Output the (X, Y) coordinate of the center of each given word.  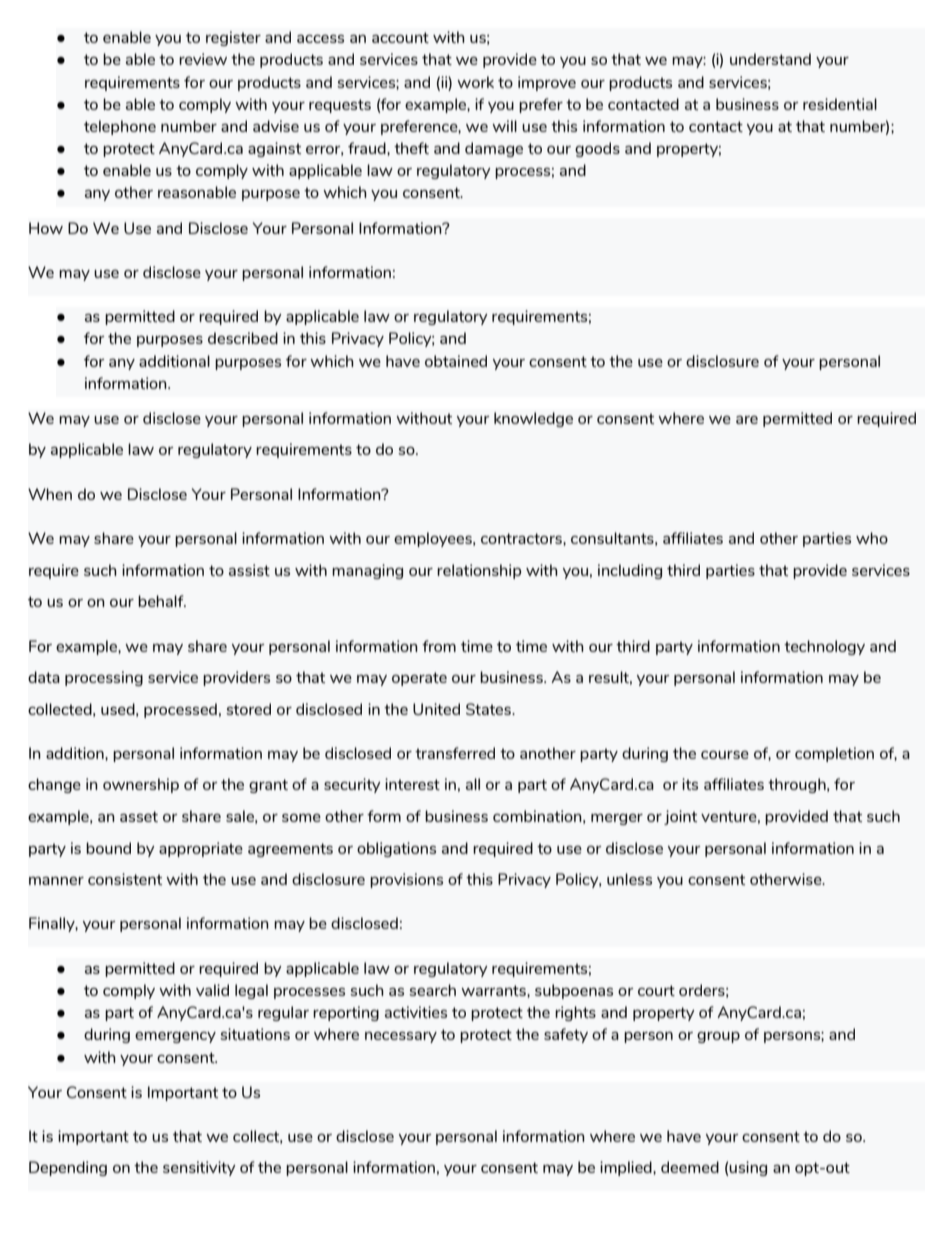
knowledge (533, 419)
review (203, 59)
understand (770, 59)
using (748, 1168)
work (475, 82)
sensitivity (199, 1168)
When (50, 494)
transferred (455, 753)
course (725, 755)
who (872, 538)
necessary (401, 1037)
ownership (141, 785)
